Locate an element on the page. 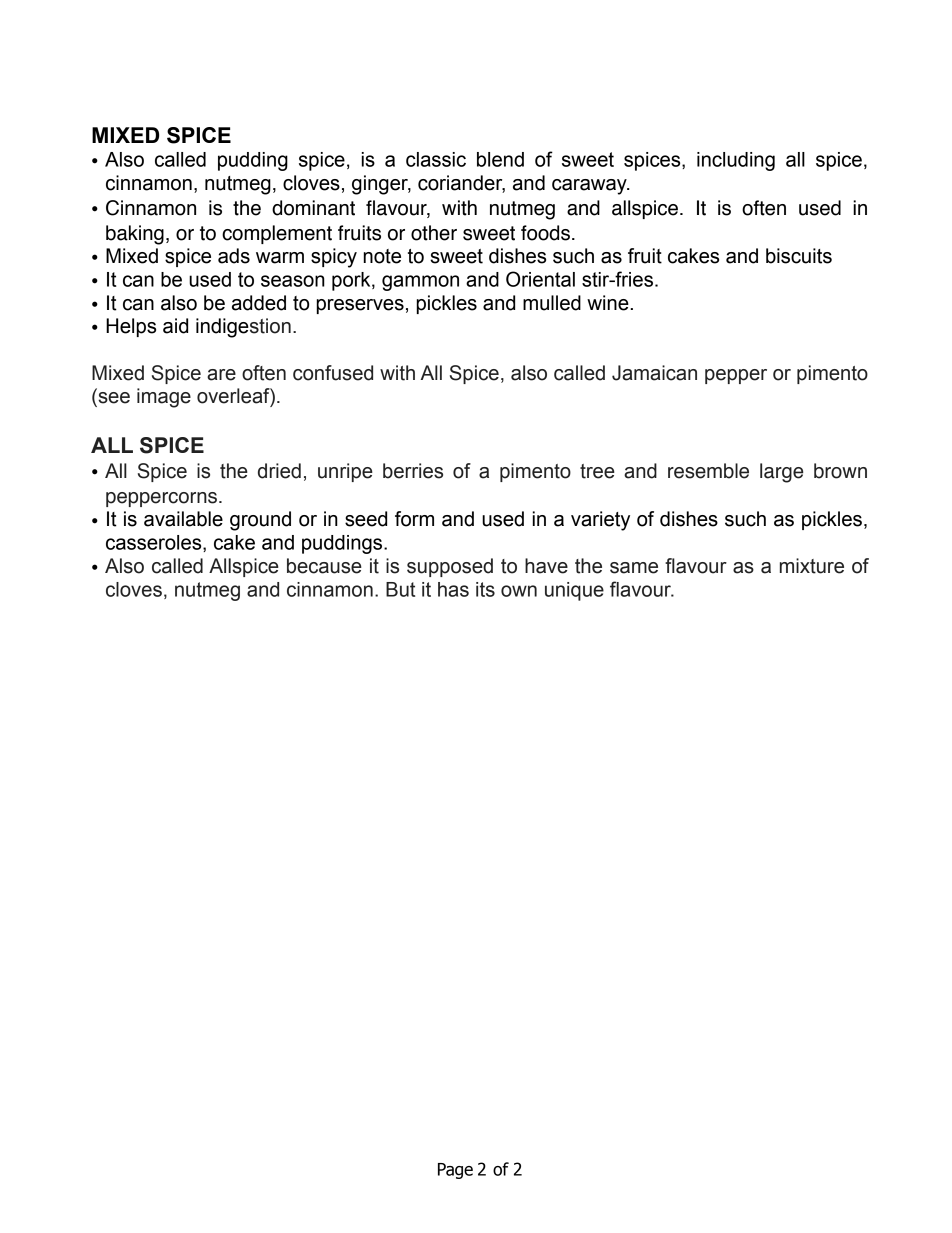 The image size is (952, 1233). mixture is located at coordinates (812, 566).
